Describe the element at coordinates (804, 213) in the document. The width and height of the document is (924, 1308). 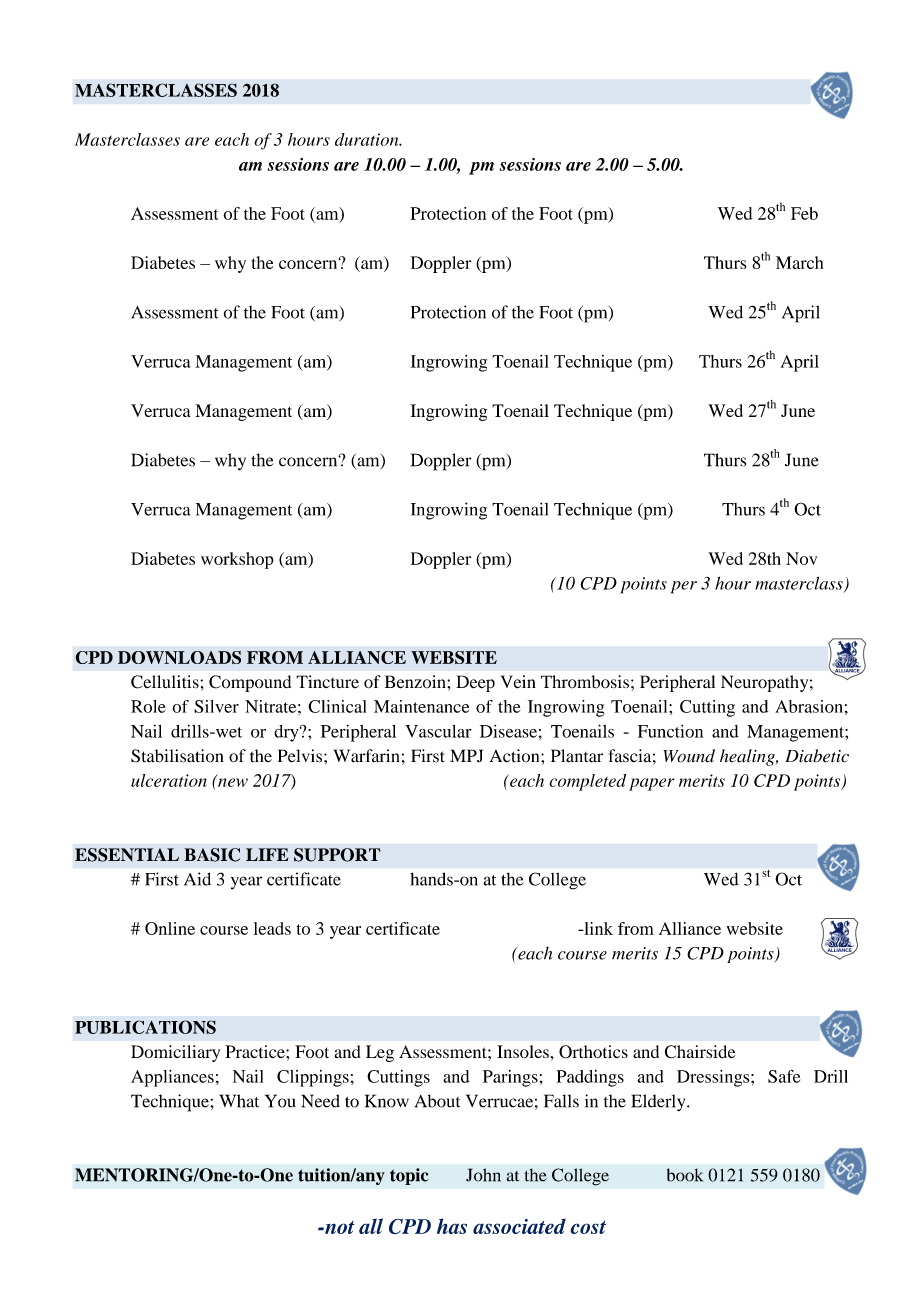
I see `Feb` at that location.
